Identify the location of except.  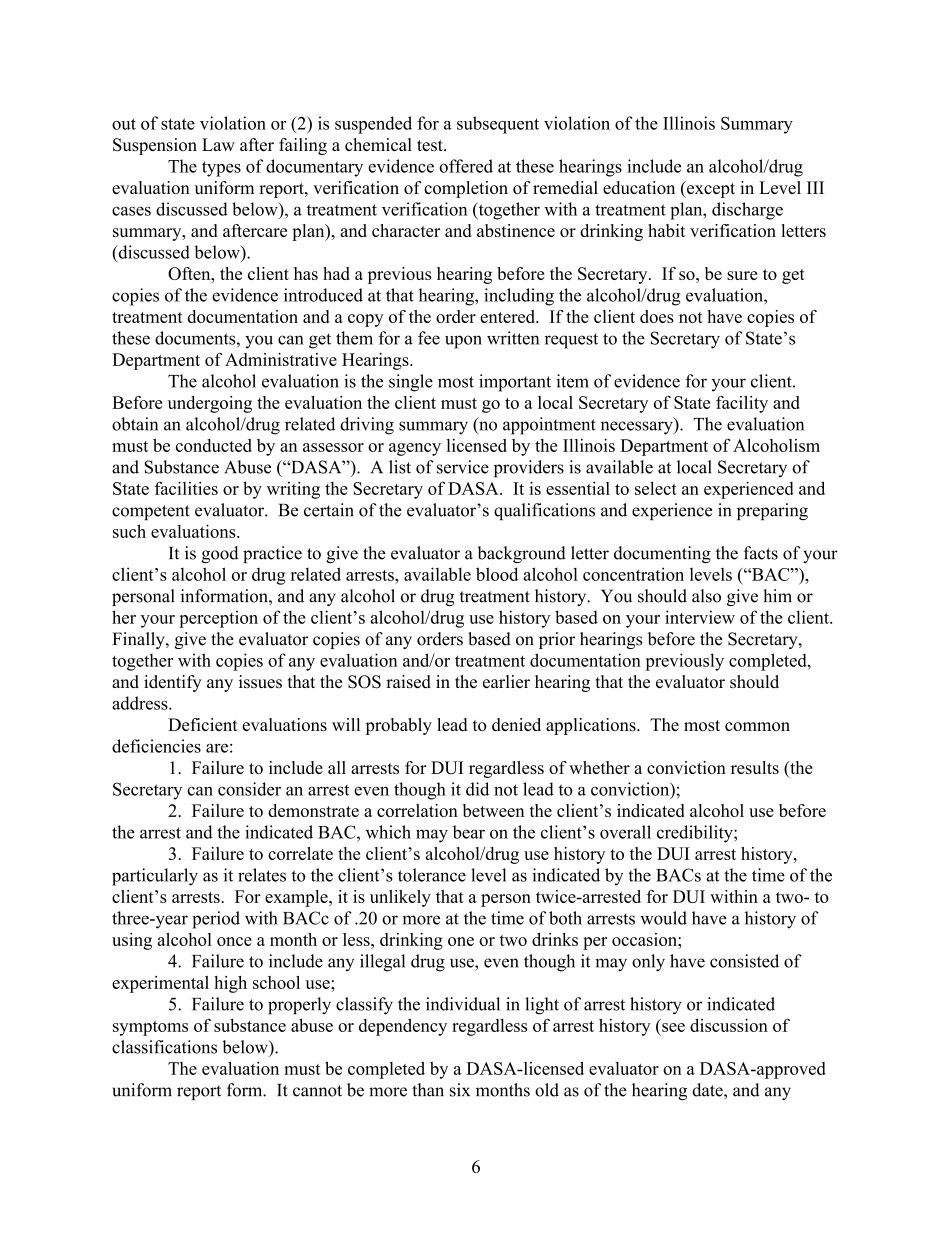
(710, 189).
